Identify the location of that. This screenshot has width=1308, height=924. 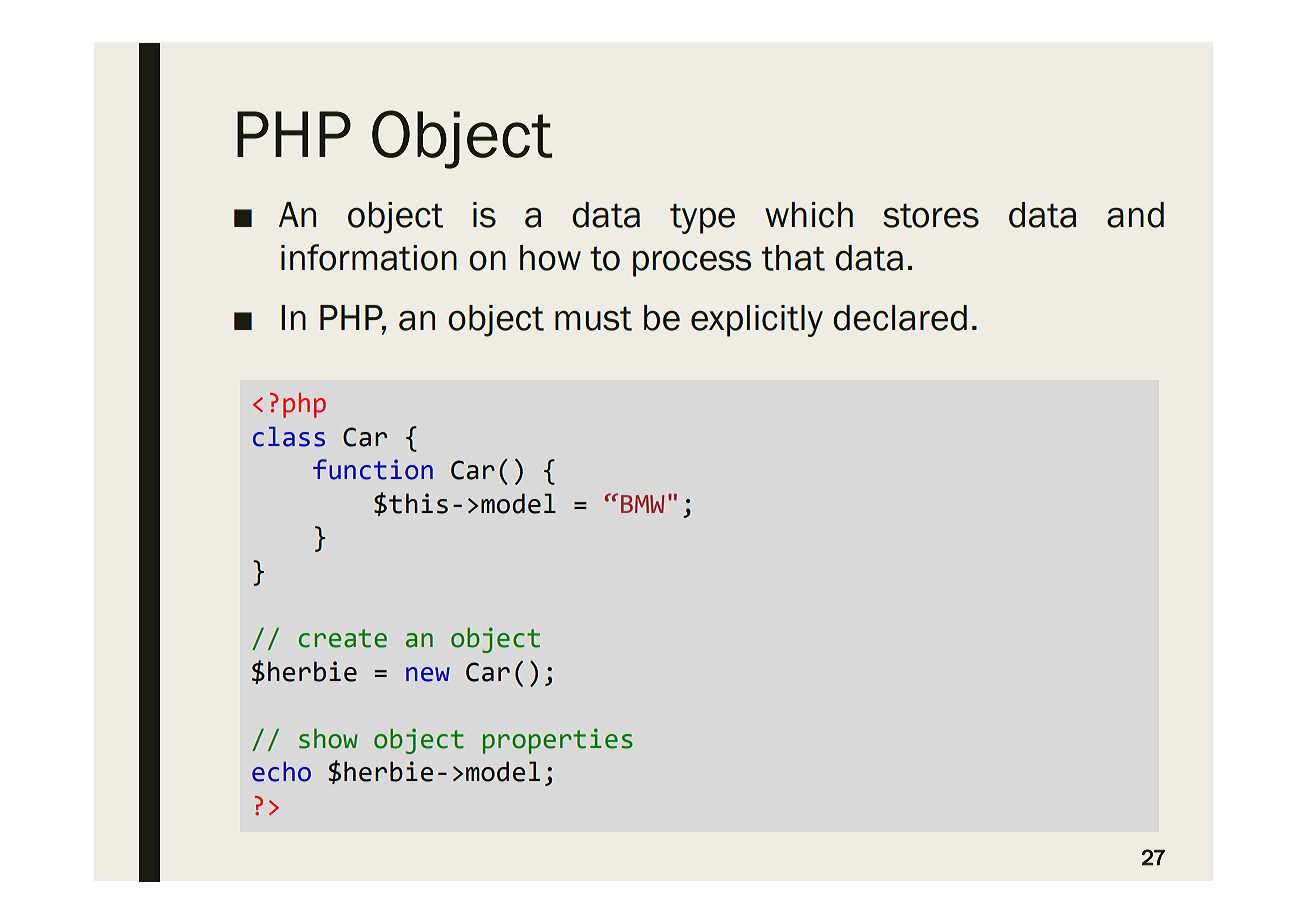
(793, 258).
